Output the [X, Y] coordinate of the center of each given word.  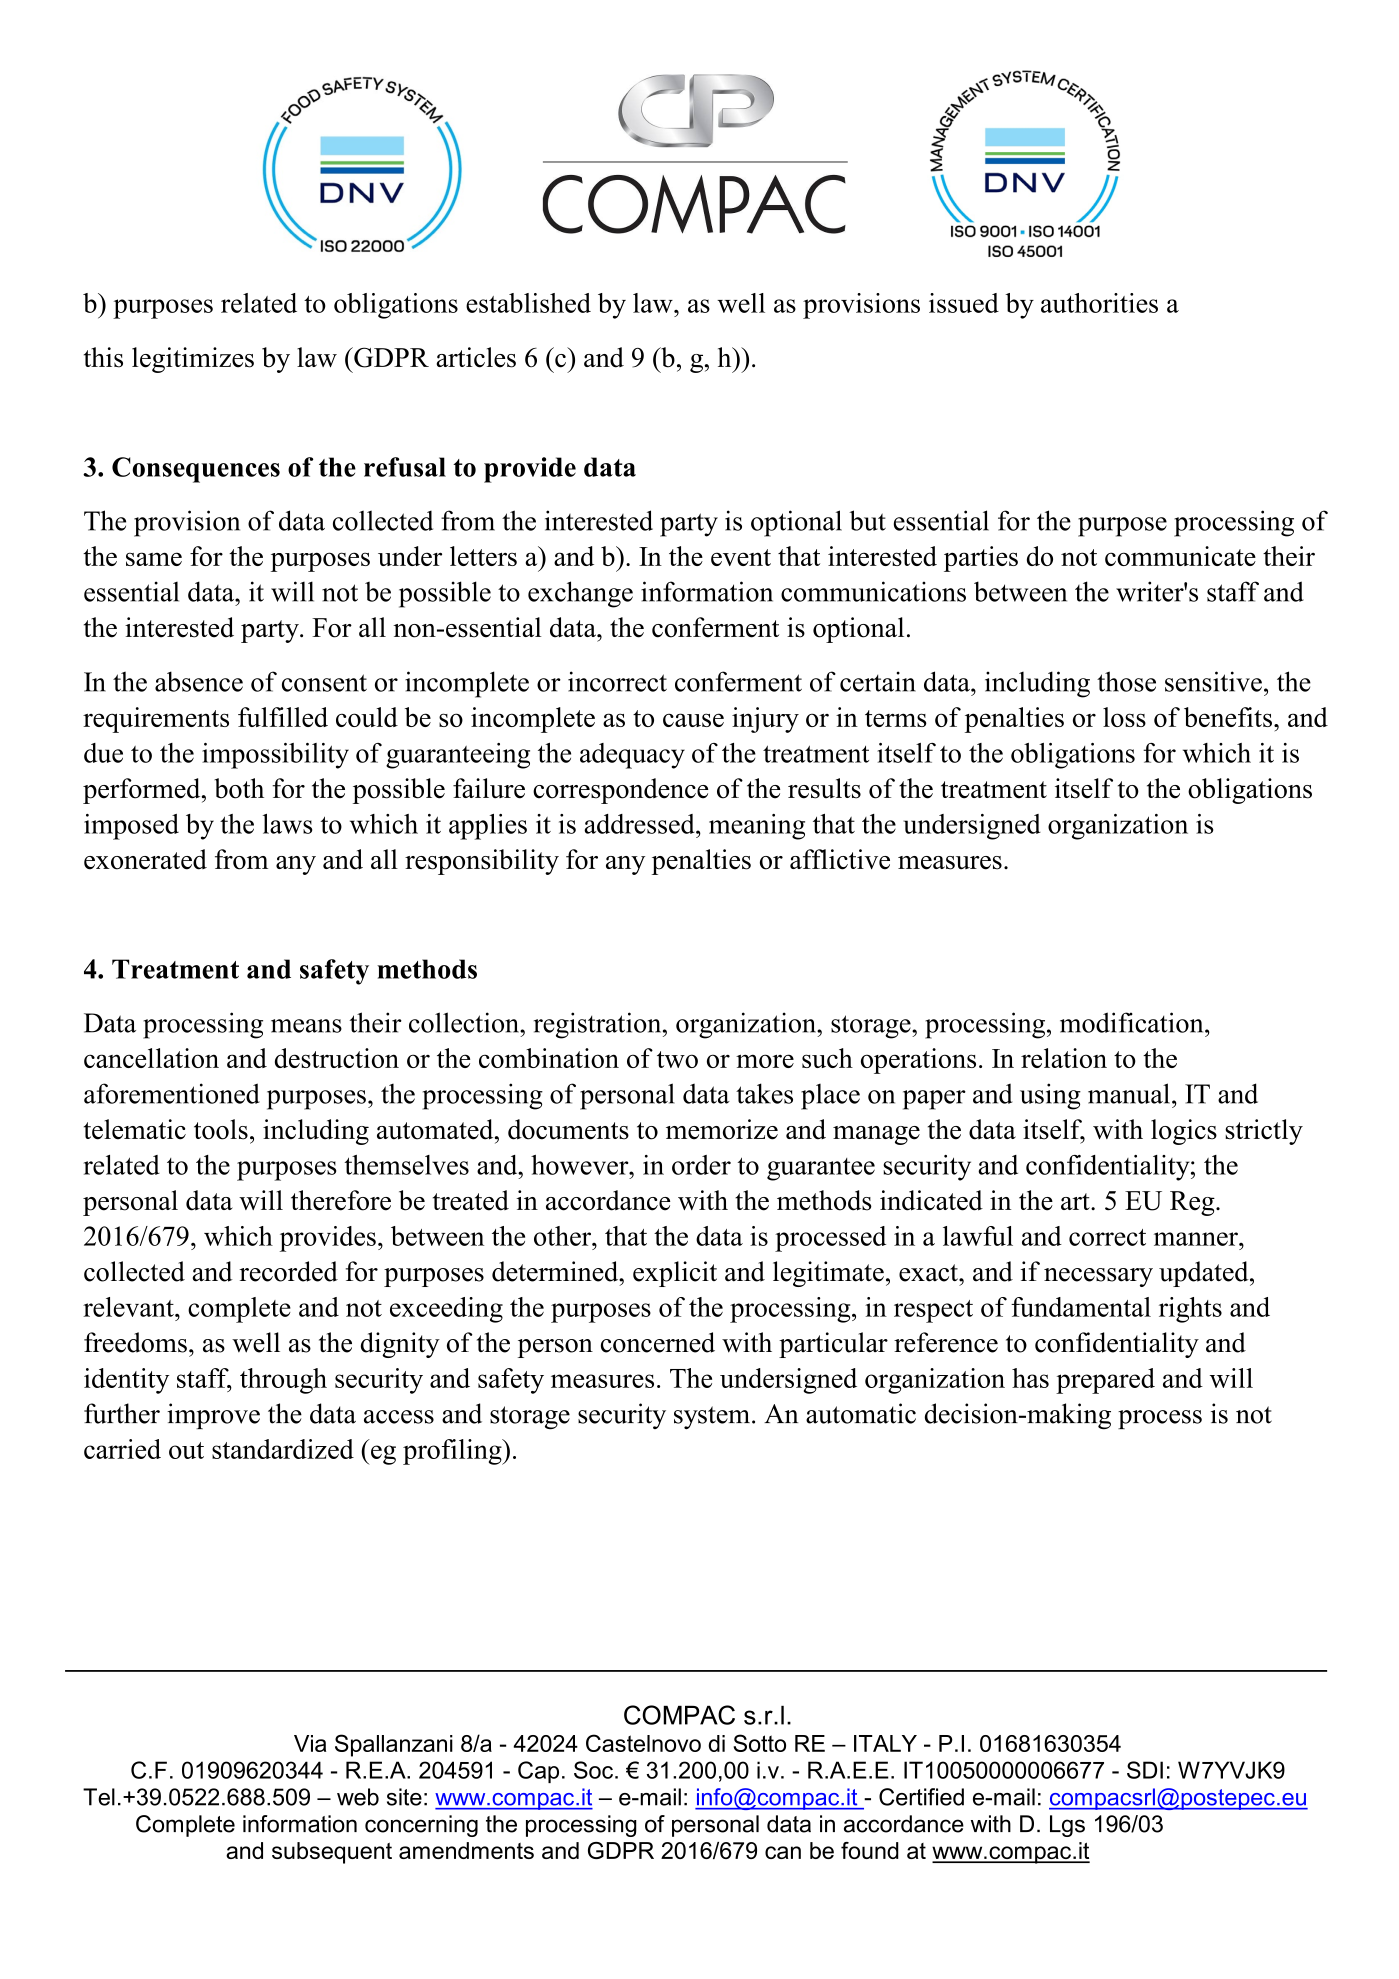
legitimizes [193, 360]
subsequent [332, 1853]
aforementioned [172, 1093]
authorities [1099, 303]
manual [1129, 1093]
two [677, 1059]
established [528, 303]
